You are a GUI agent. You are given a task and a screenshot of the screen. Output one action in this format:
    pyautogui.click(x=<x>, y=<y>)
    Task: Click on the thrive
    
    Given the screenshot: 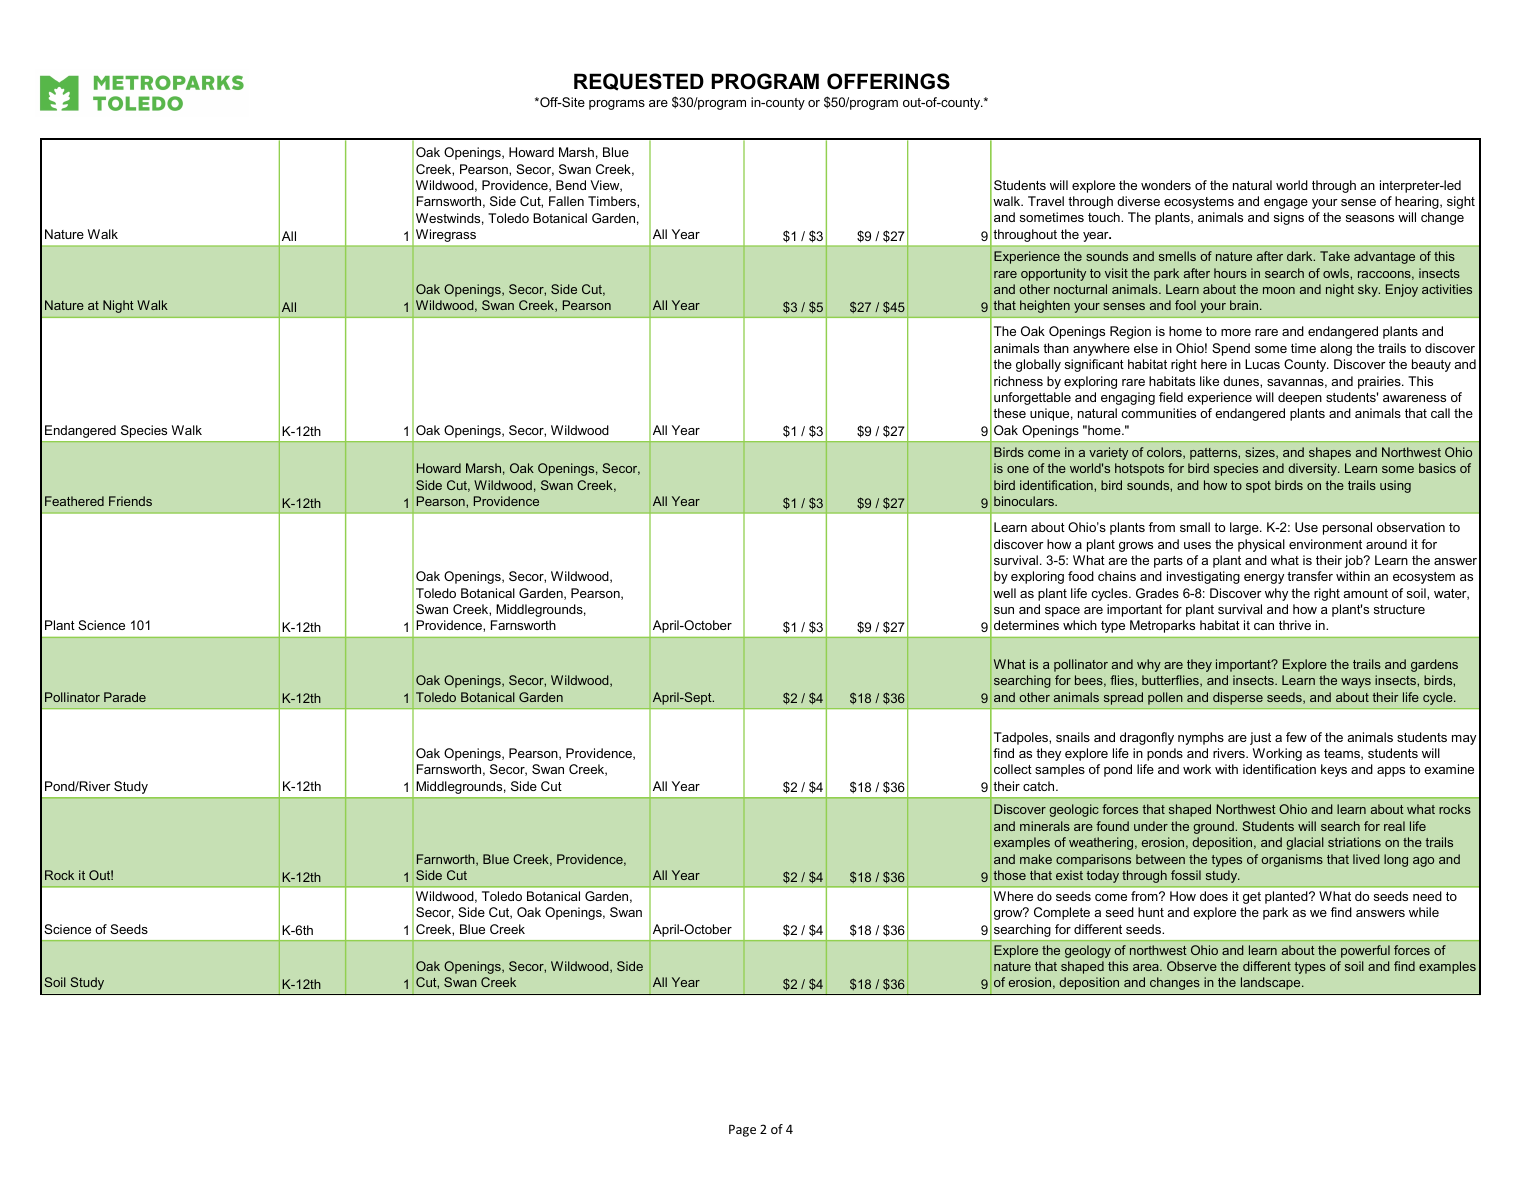 What is the action you would take?
    pyautogui.click(x=1295, y=625)
